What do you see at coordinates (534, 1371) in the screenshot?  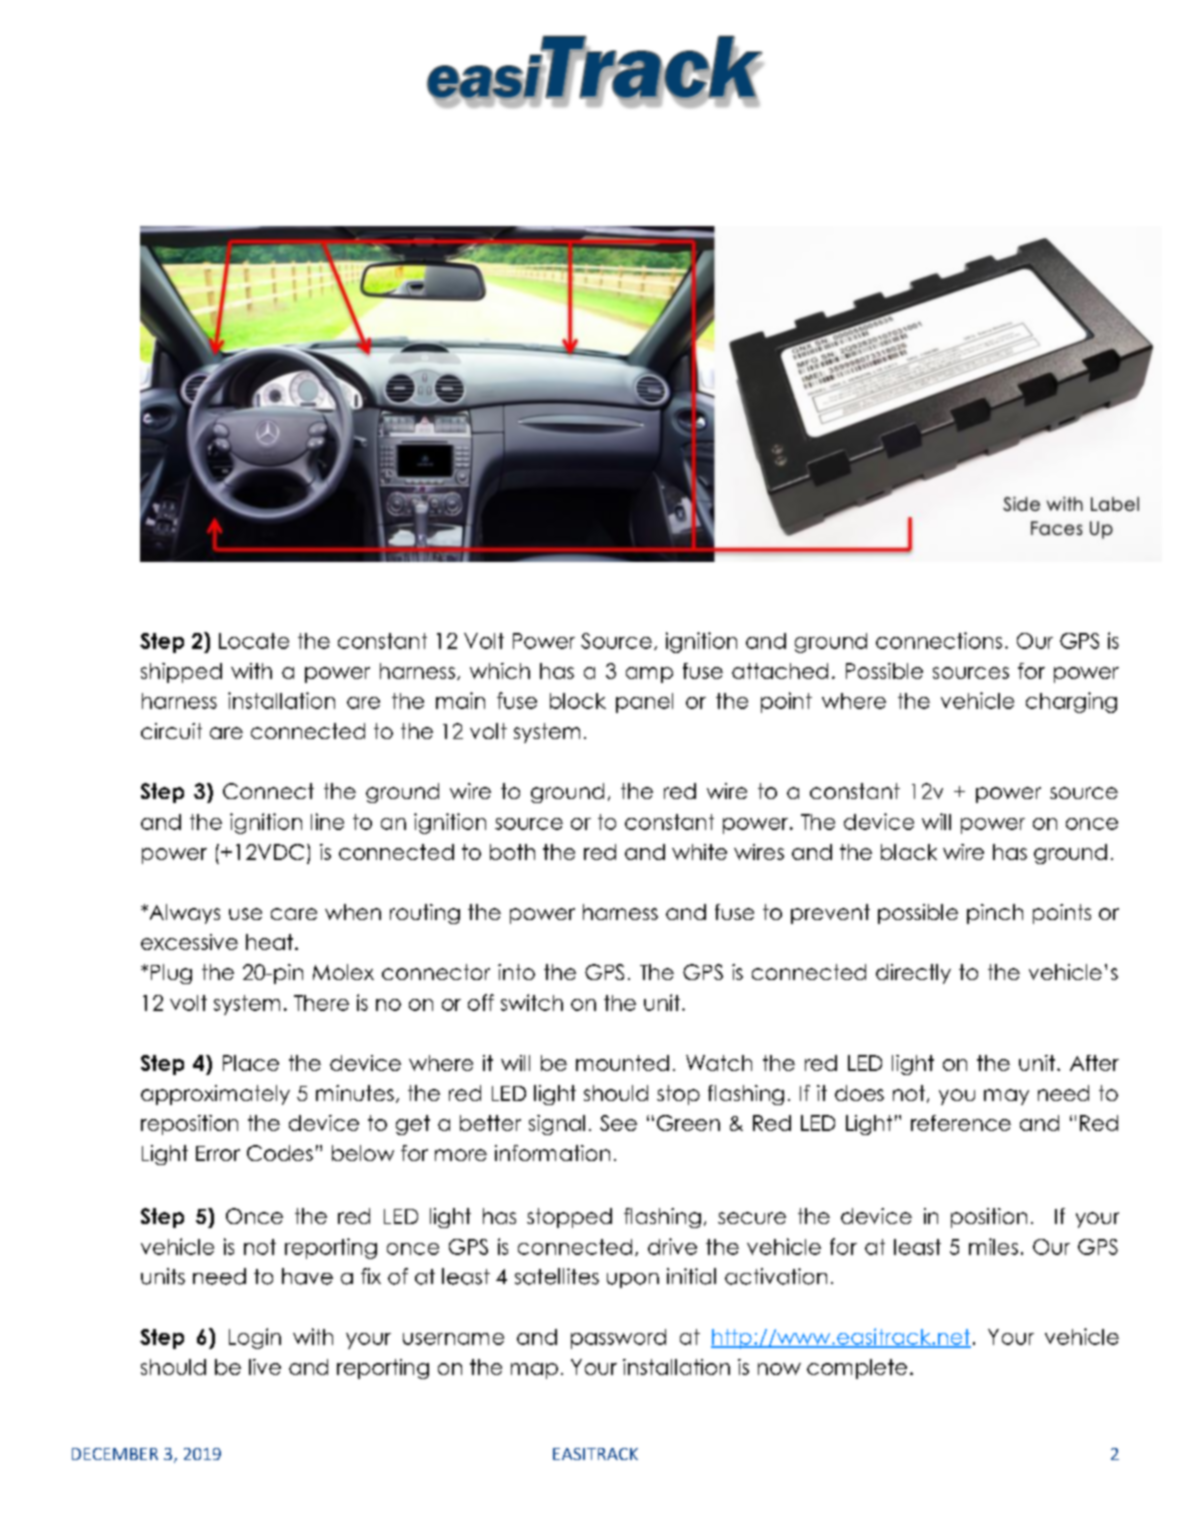 I see `map` at bounding box center [534, 1371].
